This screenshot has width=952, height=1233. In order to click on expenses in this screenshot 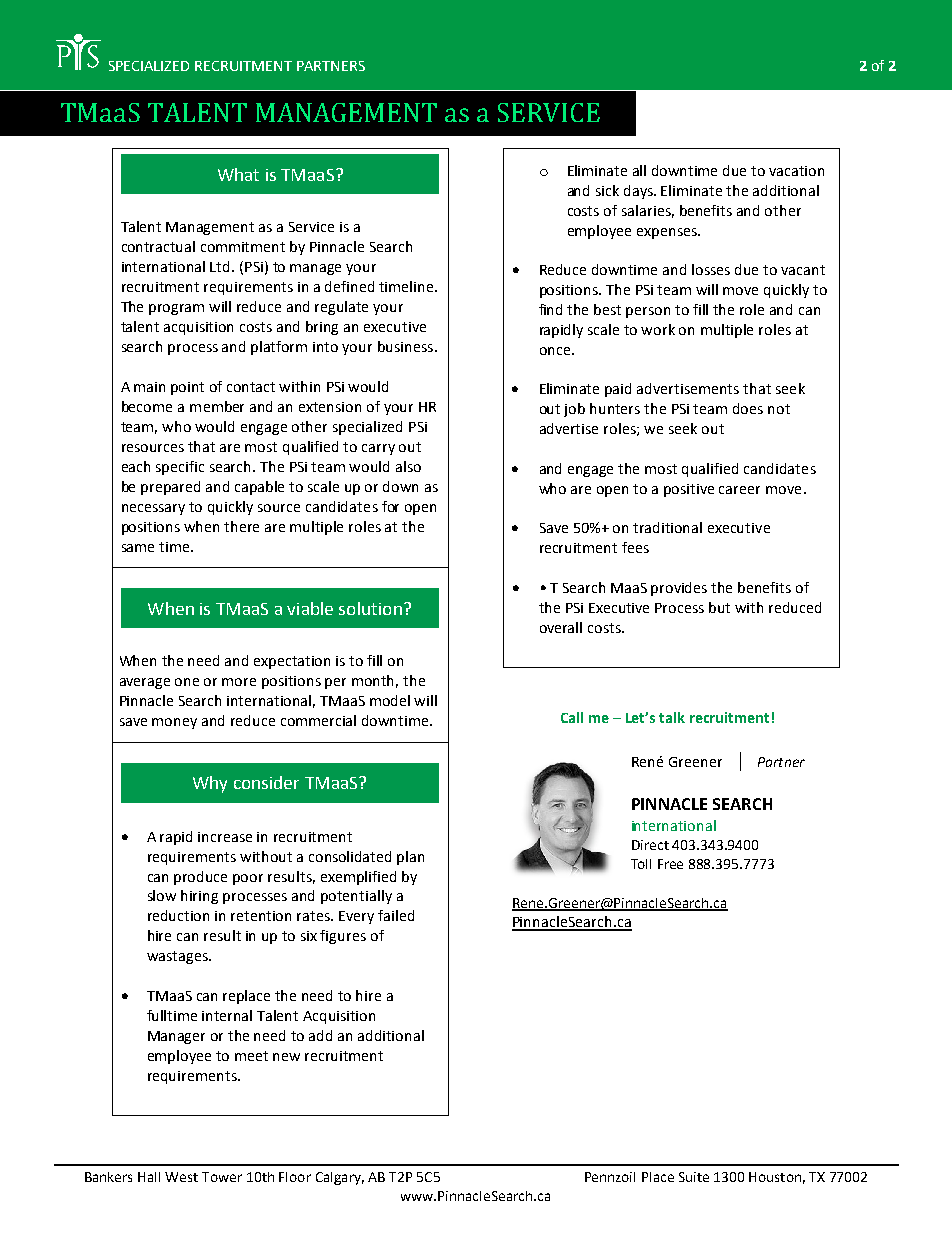, I will do `click(668, 233)`.
